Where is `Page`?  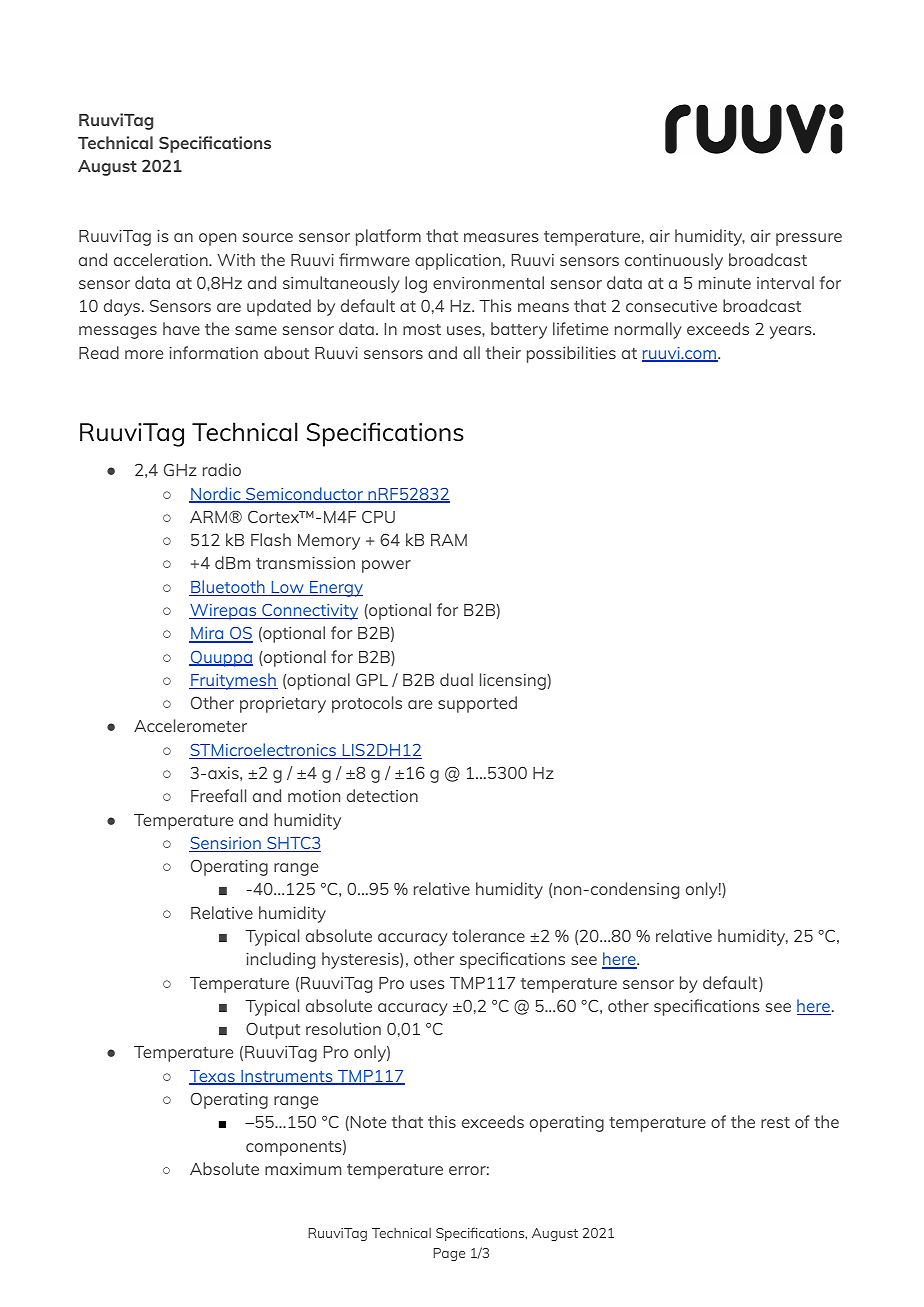
Page is located at coordinates (449, 1254).
